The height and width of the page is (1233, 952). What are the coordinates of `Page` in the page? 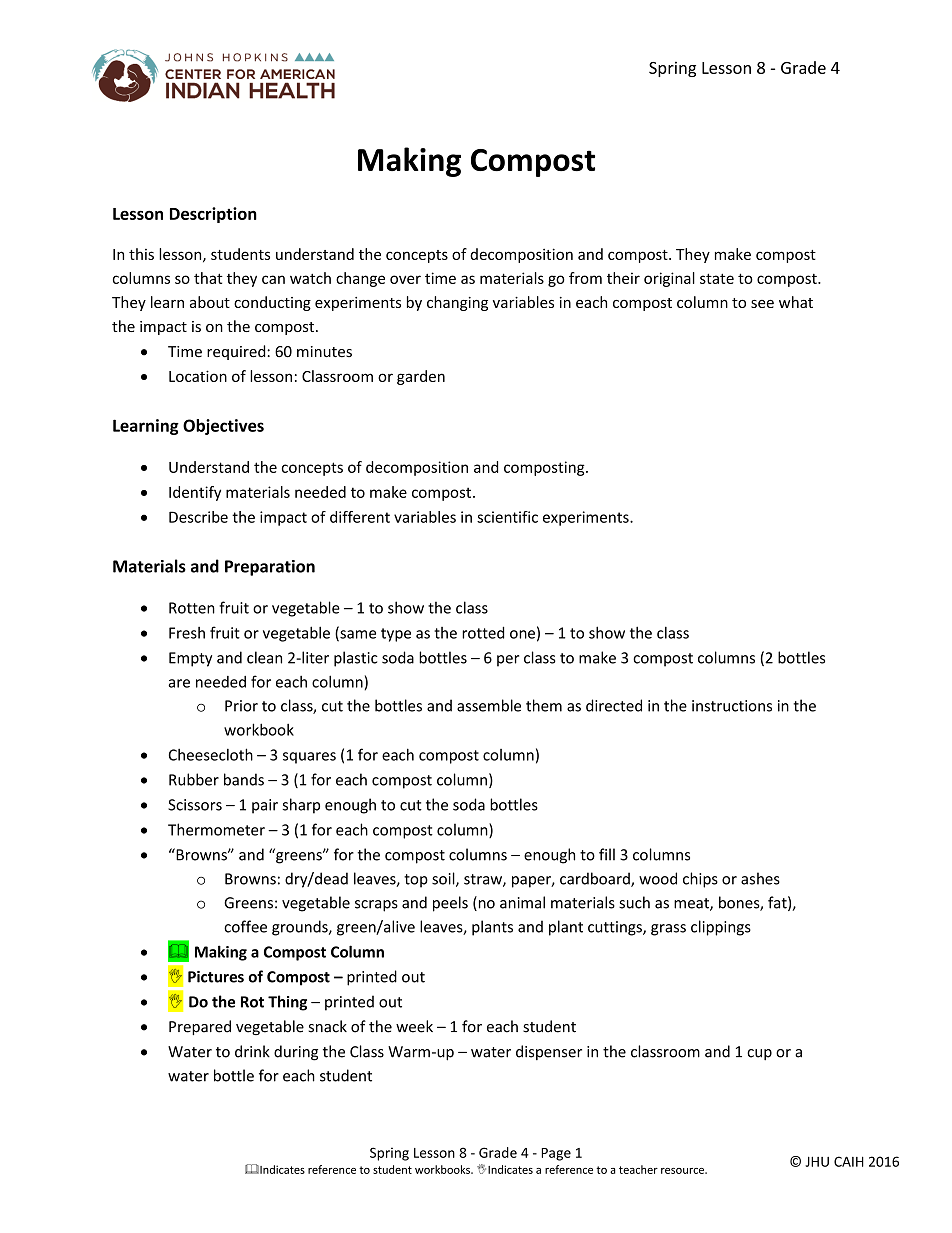 It's located at (556, 1154).
